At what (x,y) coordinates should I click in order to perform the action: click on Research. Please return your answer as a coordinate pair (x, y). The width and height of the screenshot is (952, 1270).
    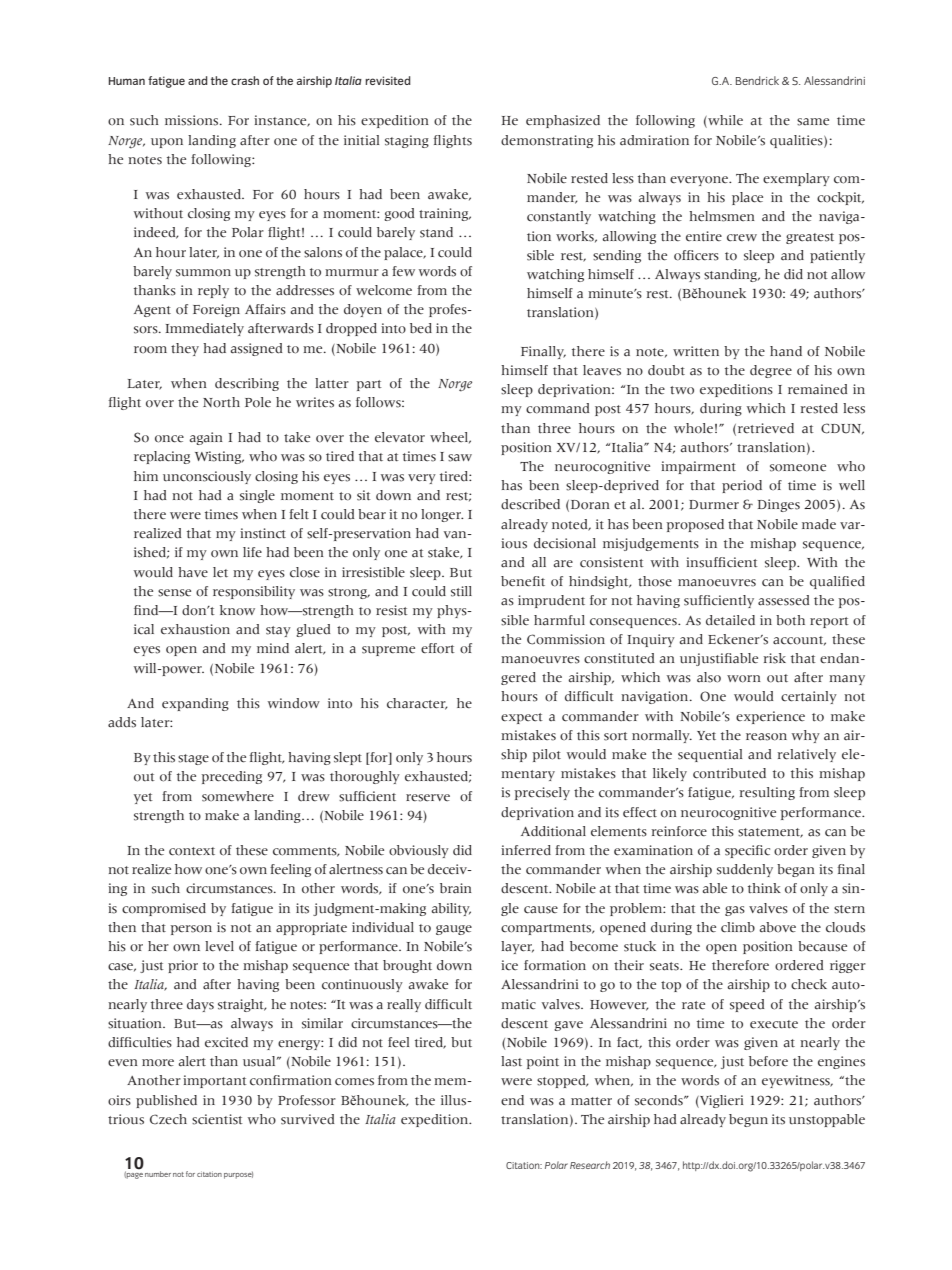
    Looking at the image, I should click on (590, 1165).
